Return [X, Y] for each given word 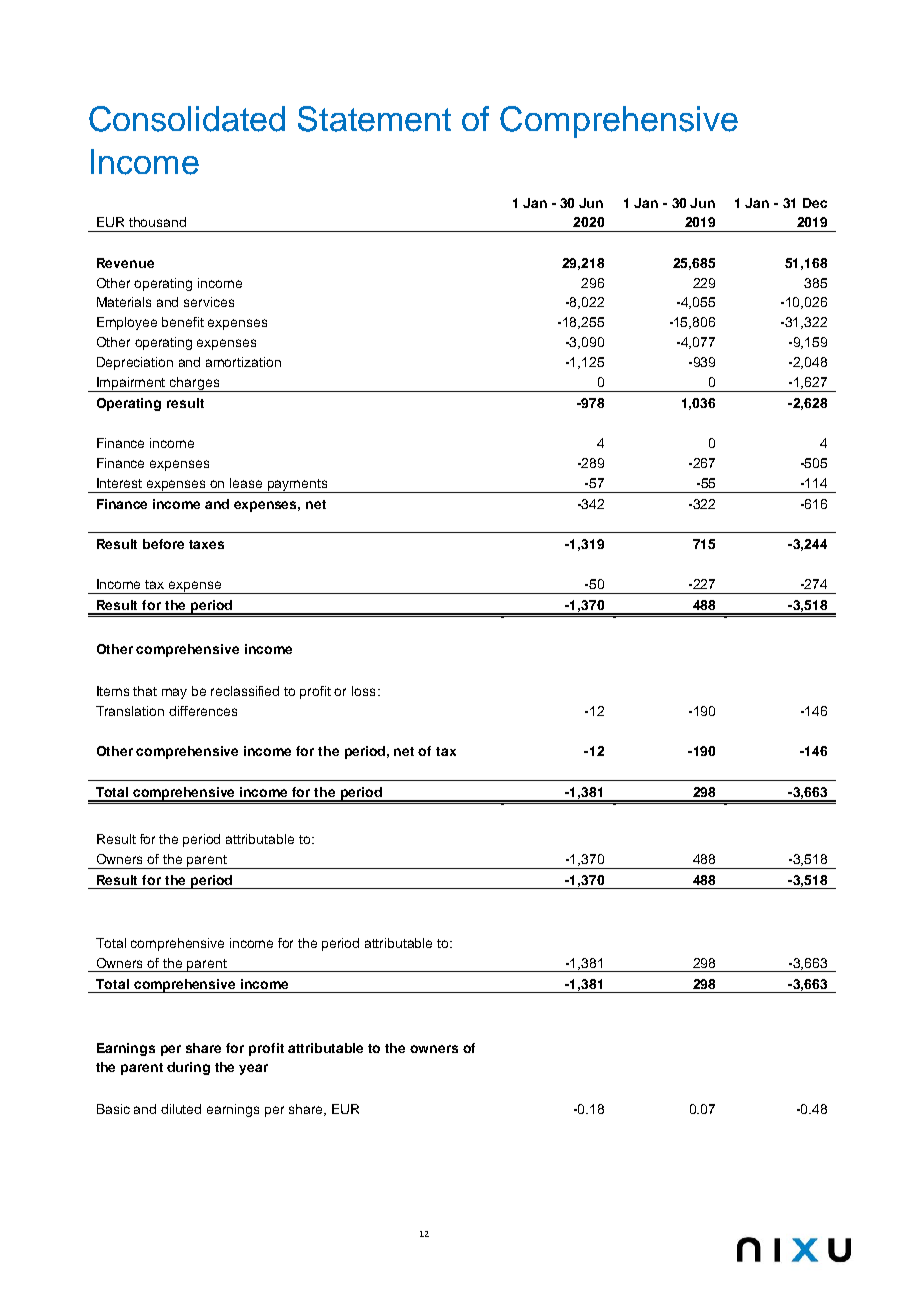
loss [363, 691]
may [174, 693]
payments [298, 486]
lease [246, 483]
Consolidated [187, 119]
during [188, 1068]
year [253, 1069]
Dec [815, 203]
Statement [374, 119]
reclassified [245, 691]
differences [203, 711]
